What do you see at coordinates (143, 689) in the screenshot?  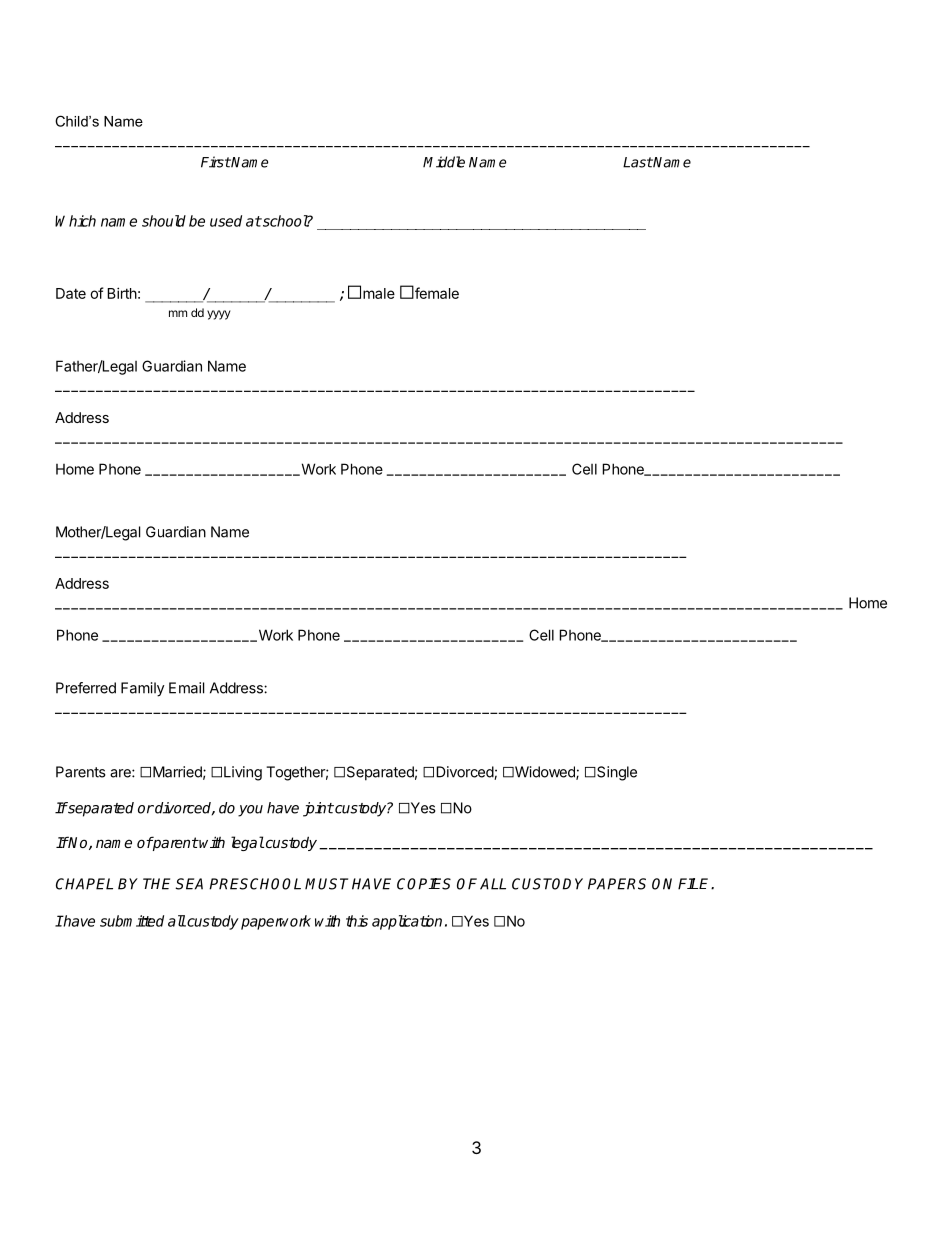 I see `Family` at bounding box center [143, 689].
